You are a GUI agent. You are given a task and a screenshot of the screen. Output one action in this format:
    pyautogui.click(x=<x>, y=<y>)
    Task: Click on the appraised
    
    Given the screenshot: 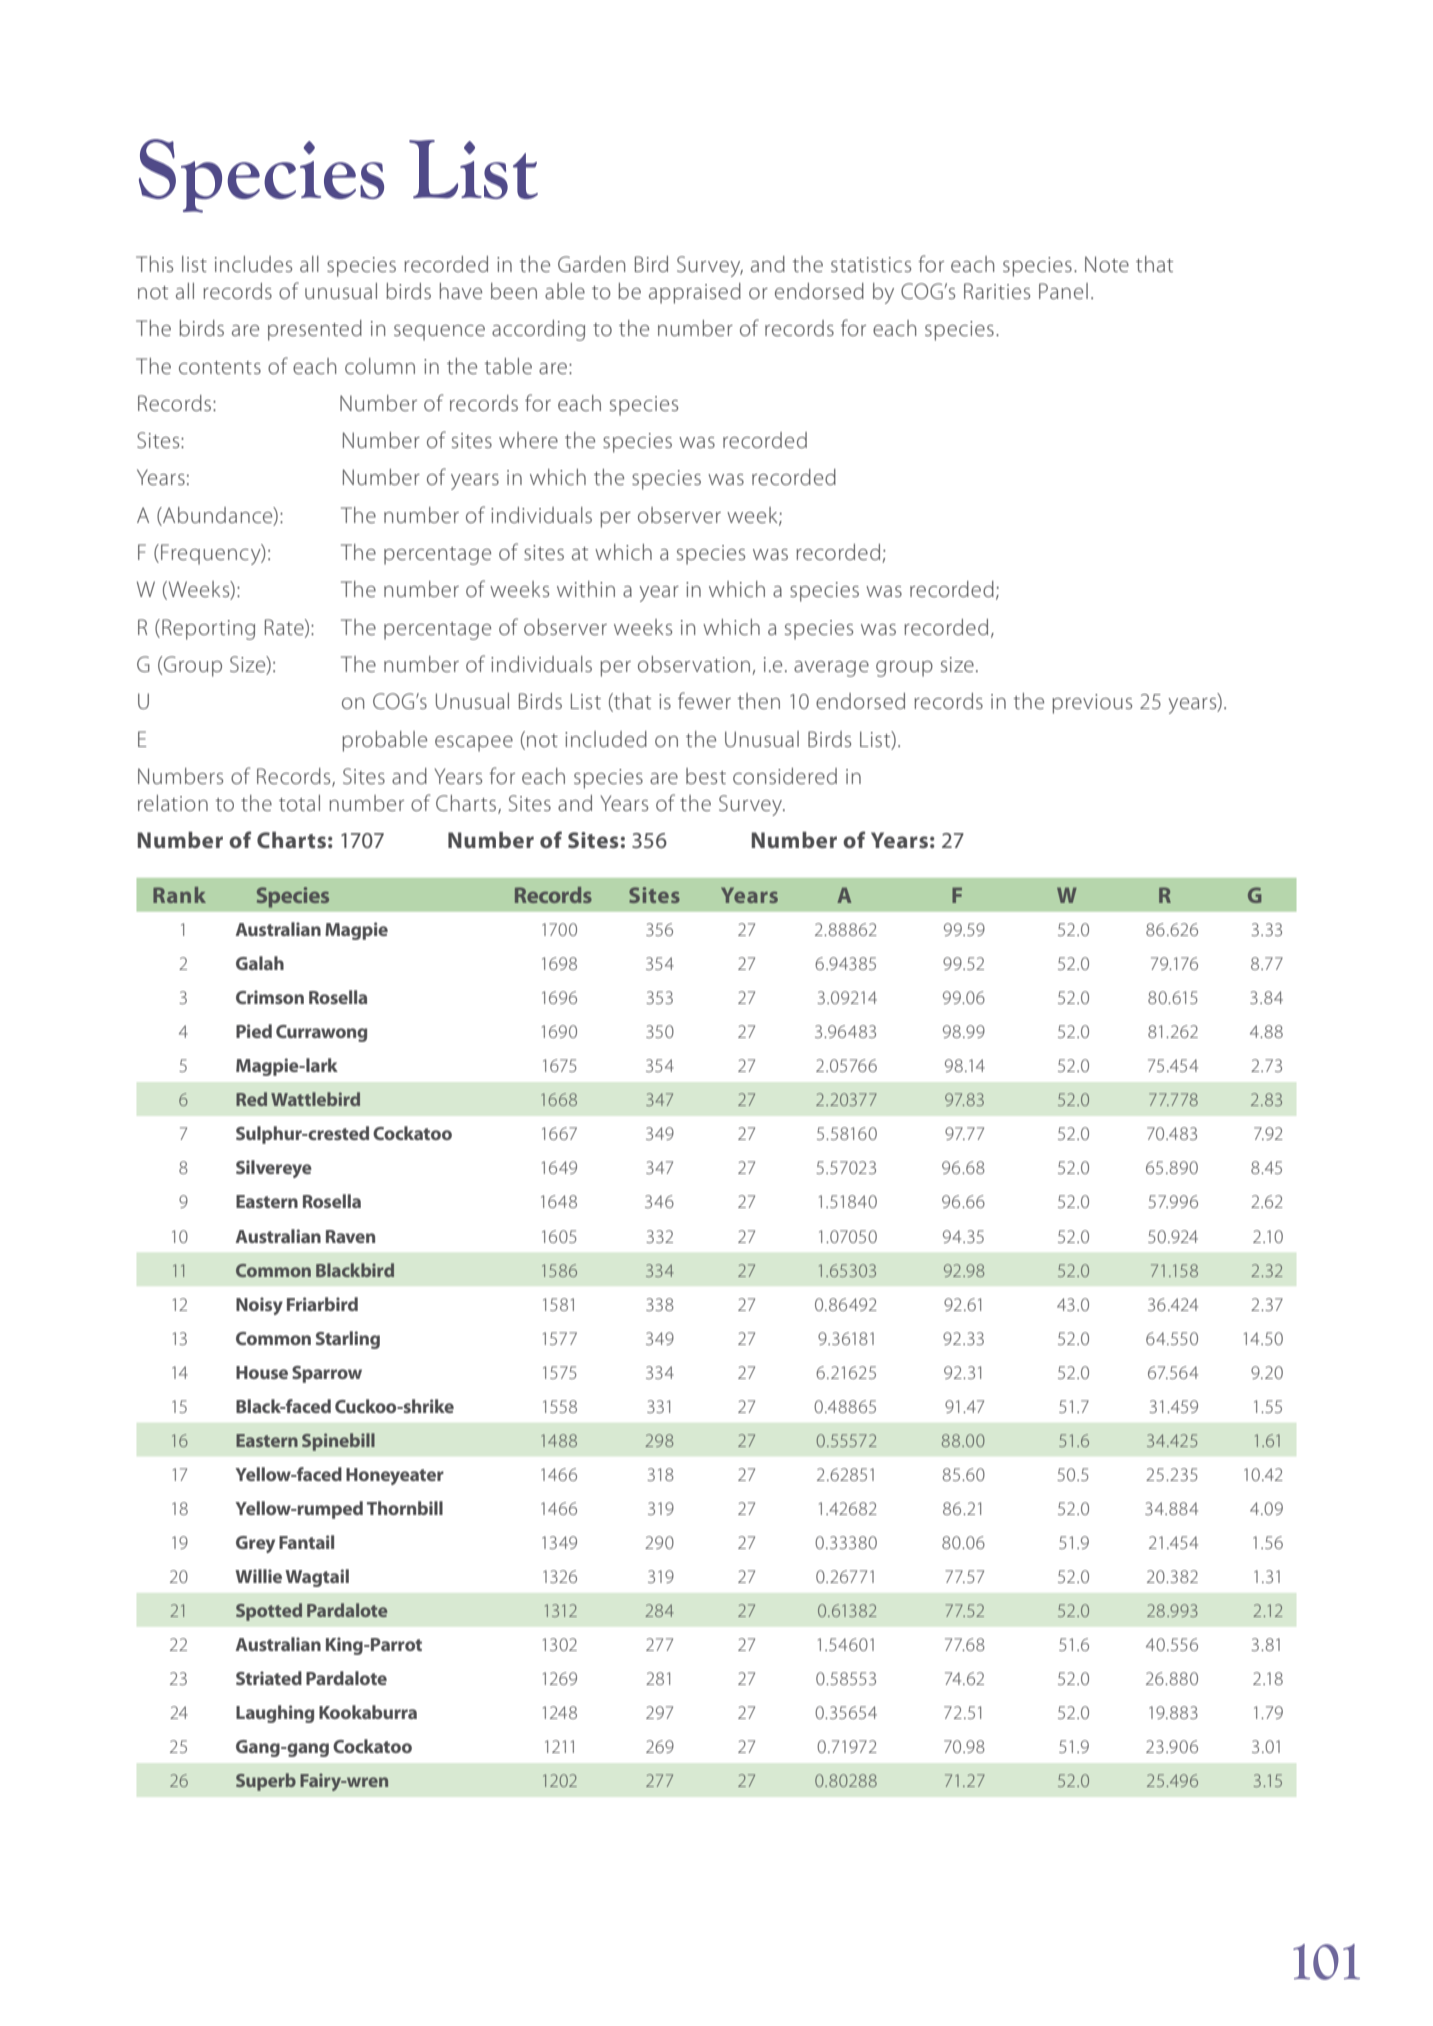 What is the action you would take?
    pyautogui.click(x=695, y=293)
